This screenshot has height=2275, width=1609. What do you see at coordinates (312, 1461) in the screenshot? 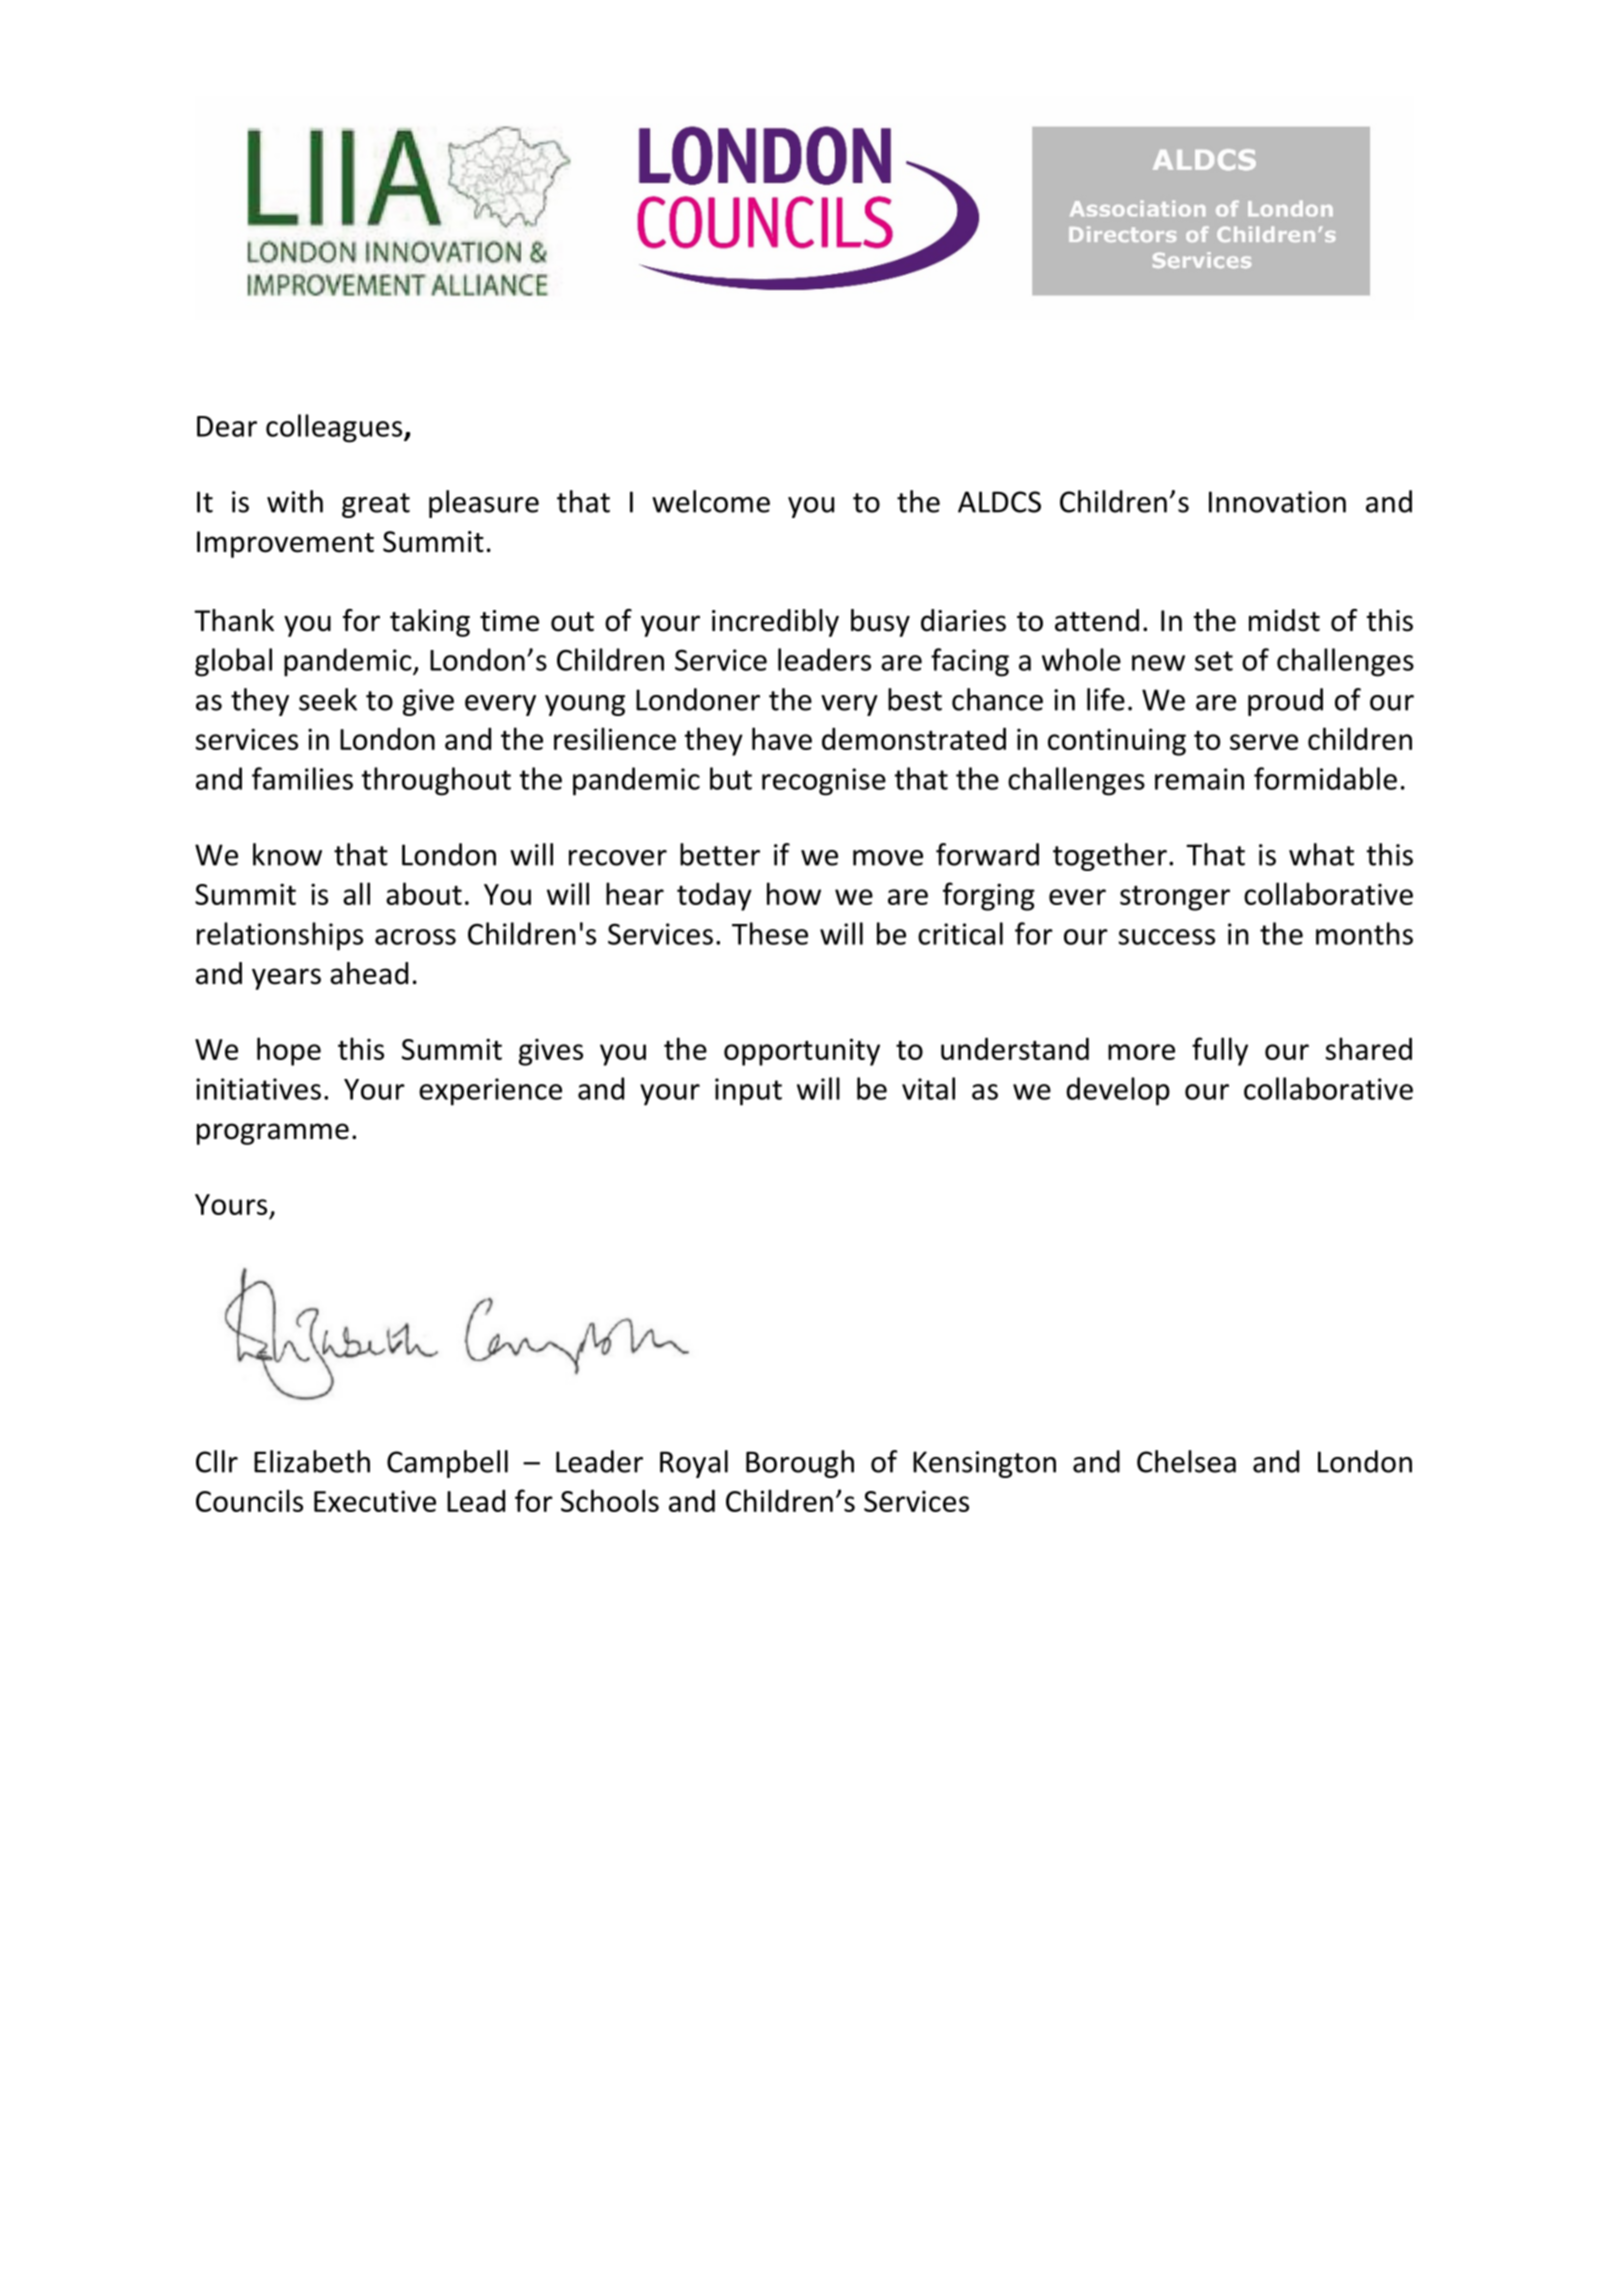
I see `Elizabeth` at bounding box center [312, 1461].
